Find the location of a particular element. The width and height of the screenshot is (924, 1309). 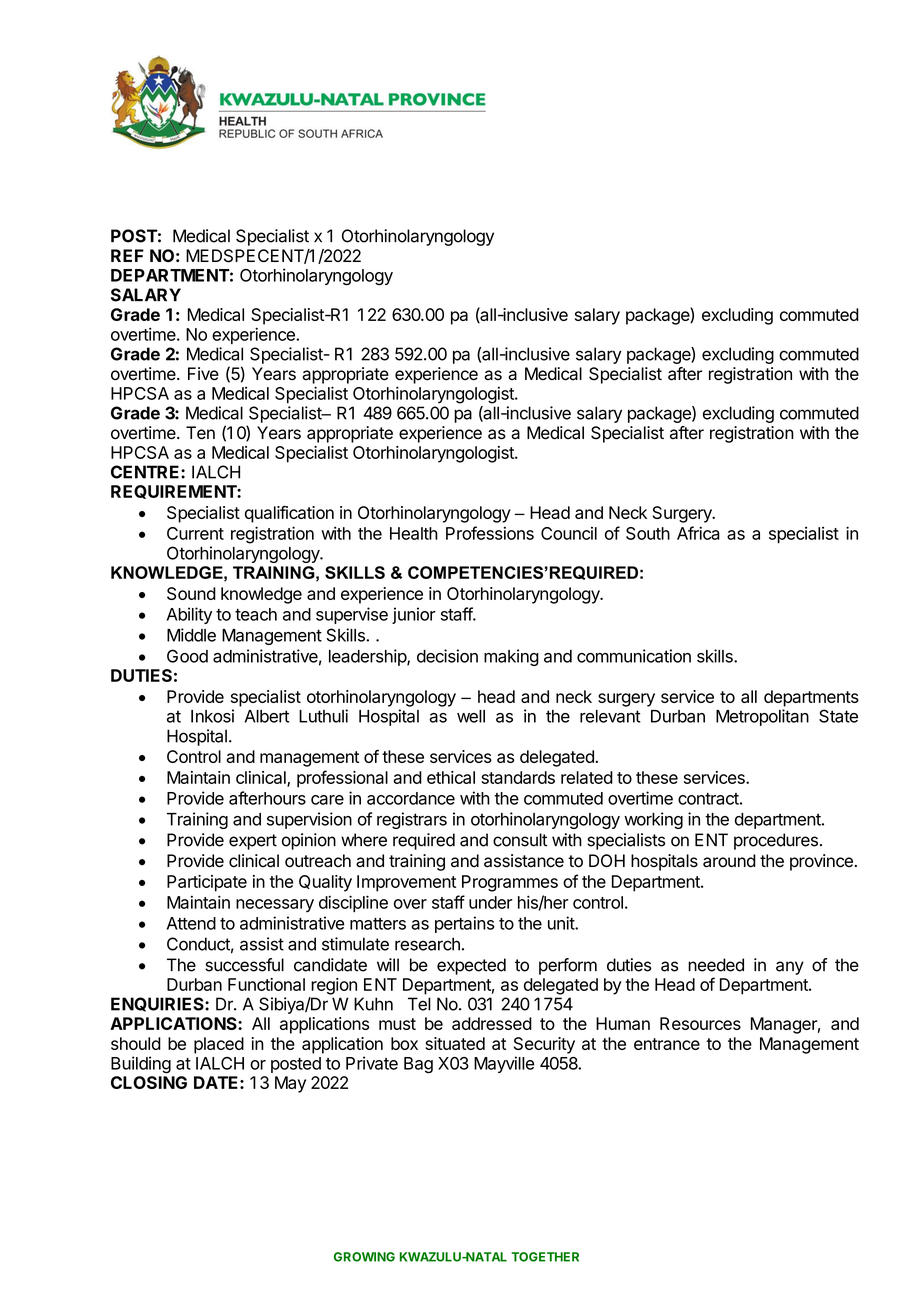

GROWING is located at coordinates (364, 1257).
